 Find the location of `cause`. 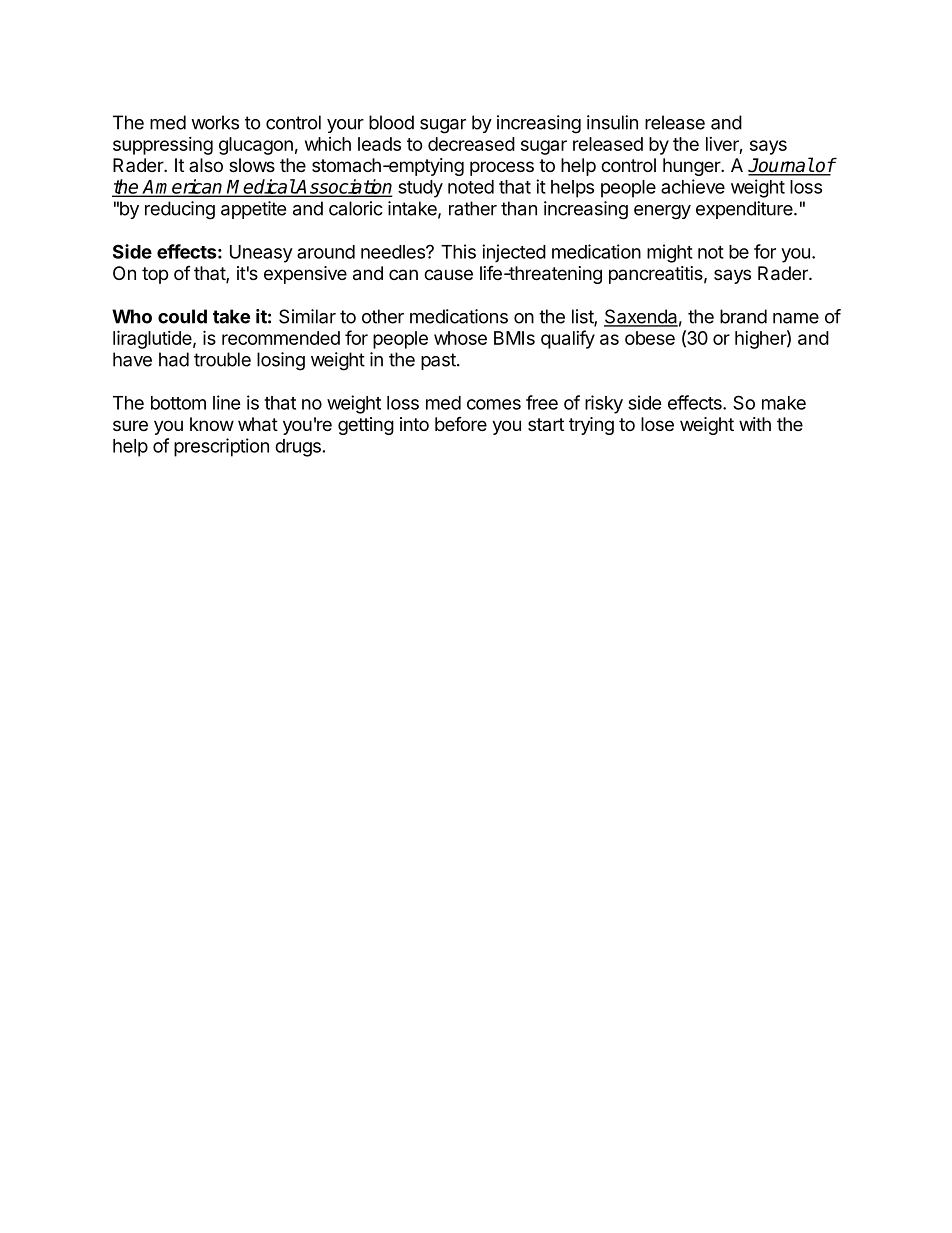

cause is located at coordinates (448, 275).
